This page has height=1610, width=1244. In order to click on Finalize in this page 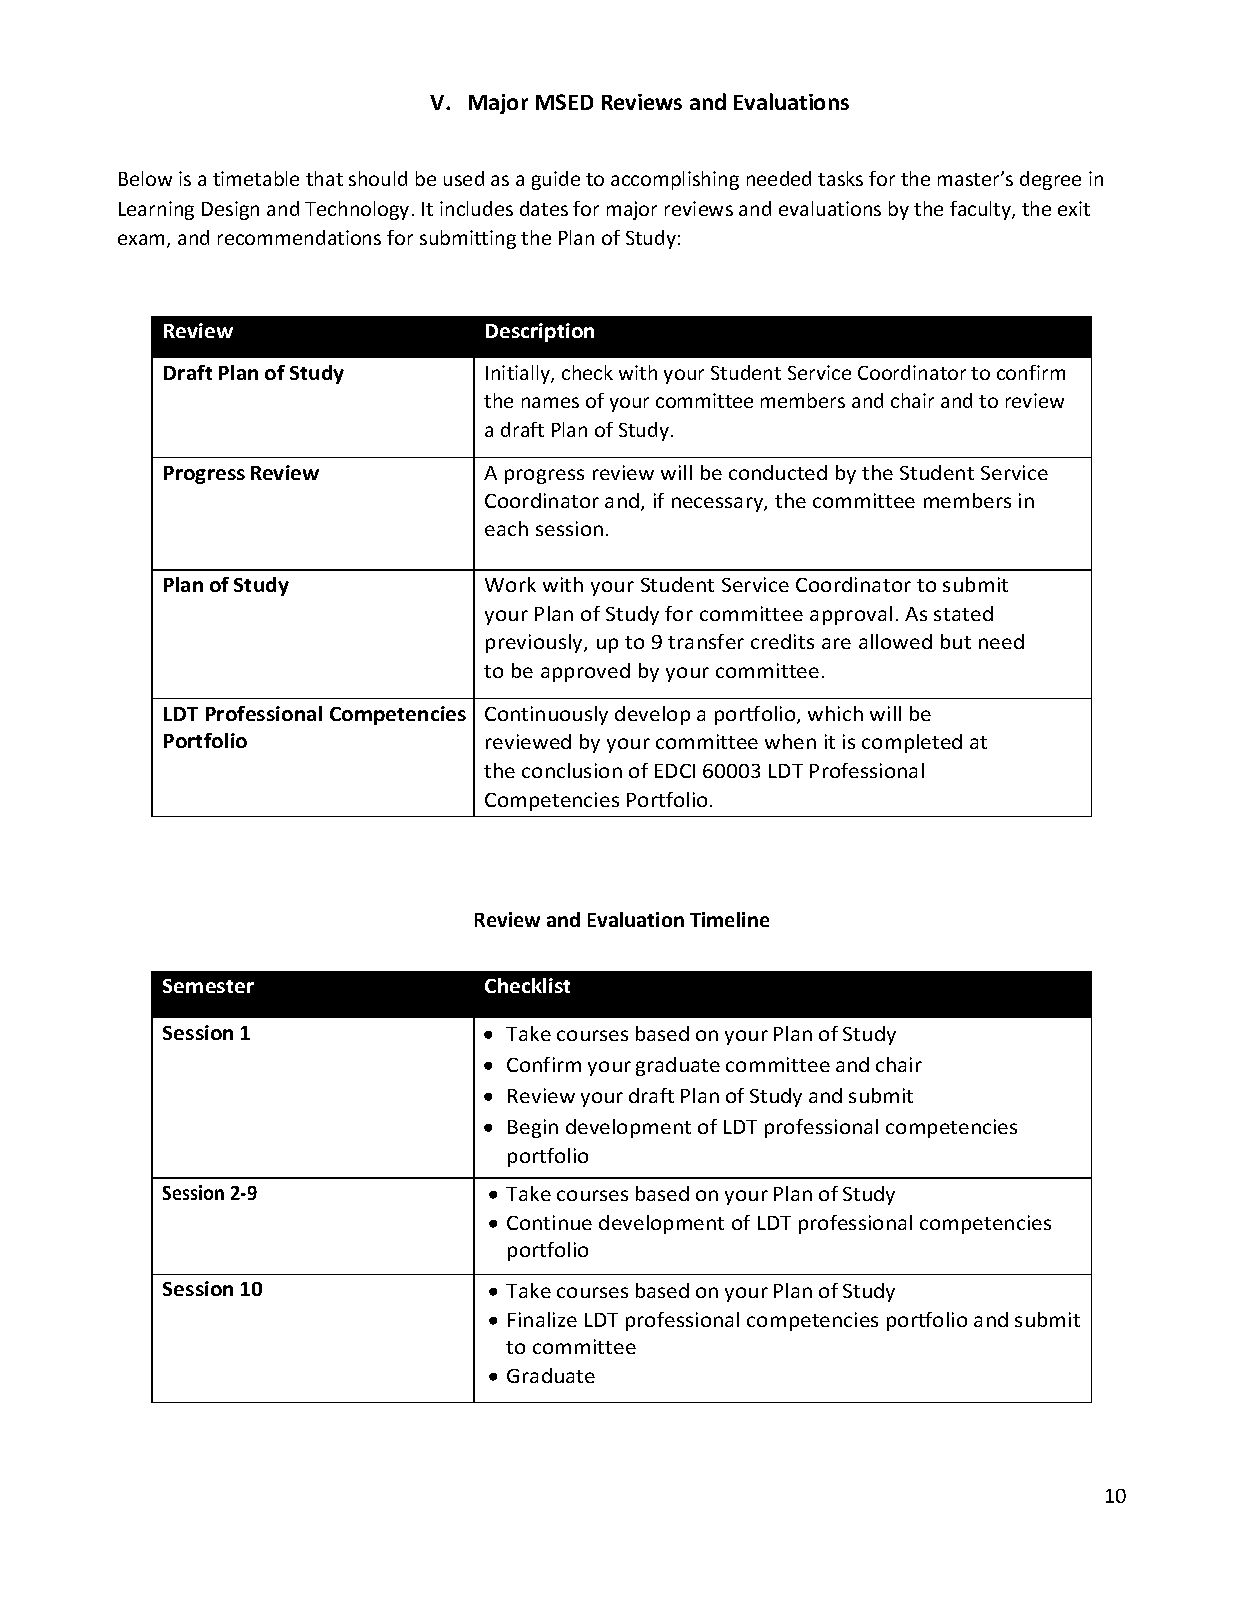, I will do `click(542, 1319)`.
